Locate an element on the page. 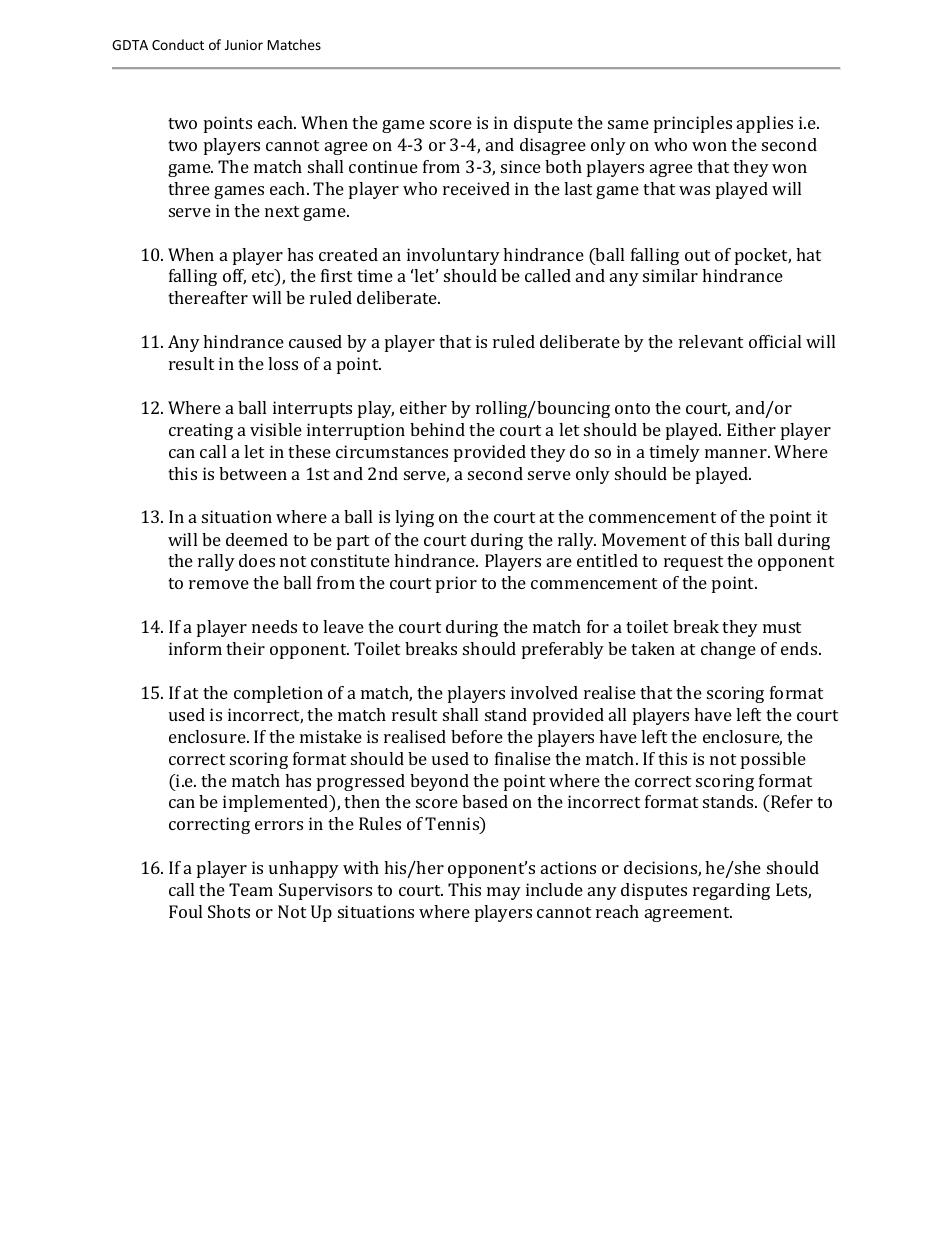  out is located at coordinates (697, 255).
